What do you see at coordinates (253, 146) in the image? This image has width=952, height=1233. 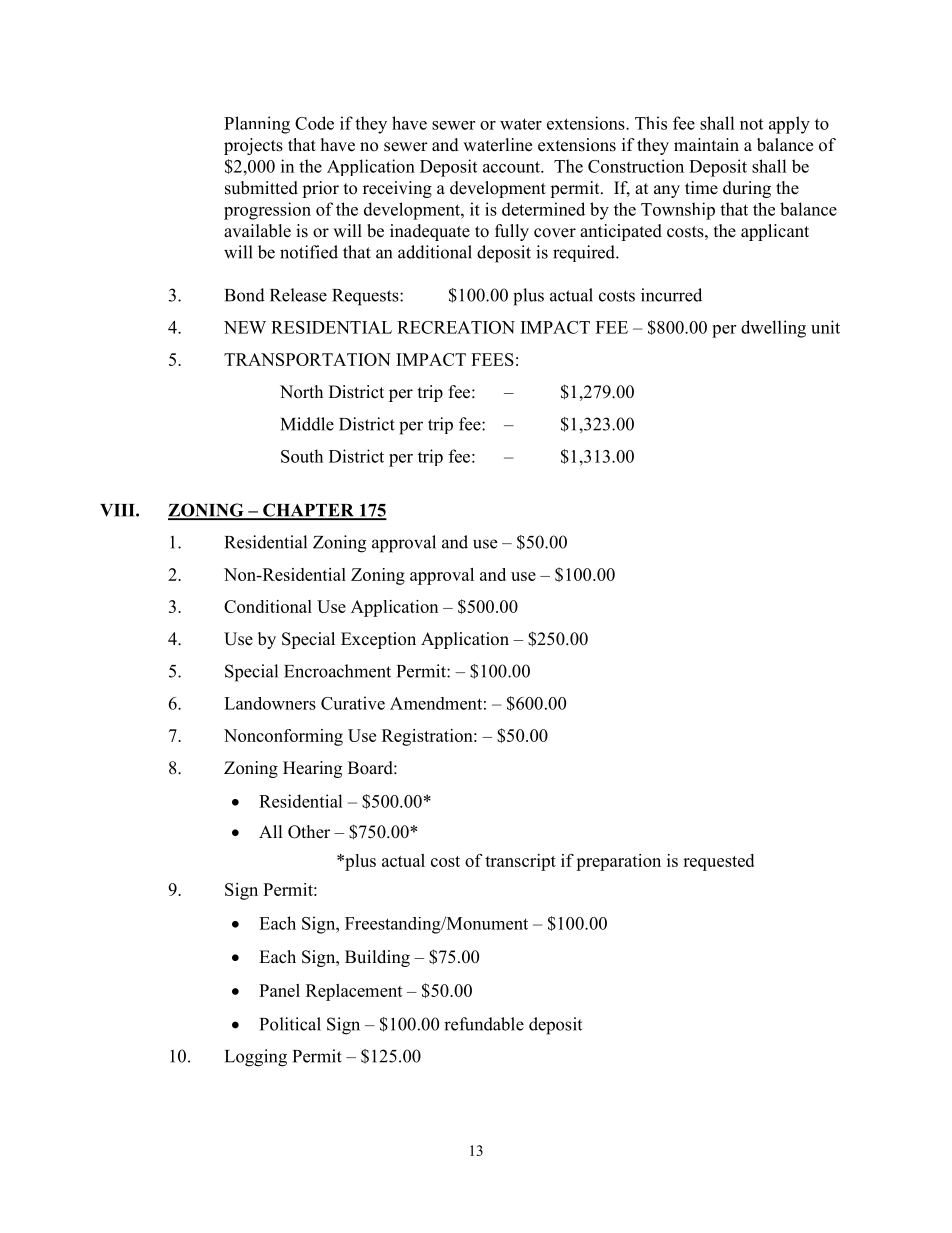 I see `projects` at bounding box center [253, 146].
